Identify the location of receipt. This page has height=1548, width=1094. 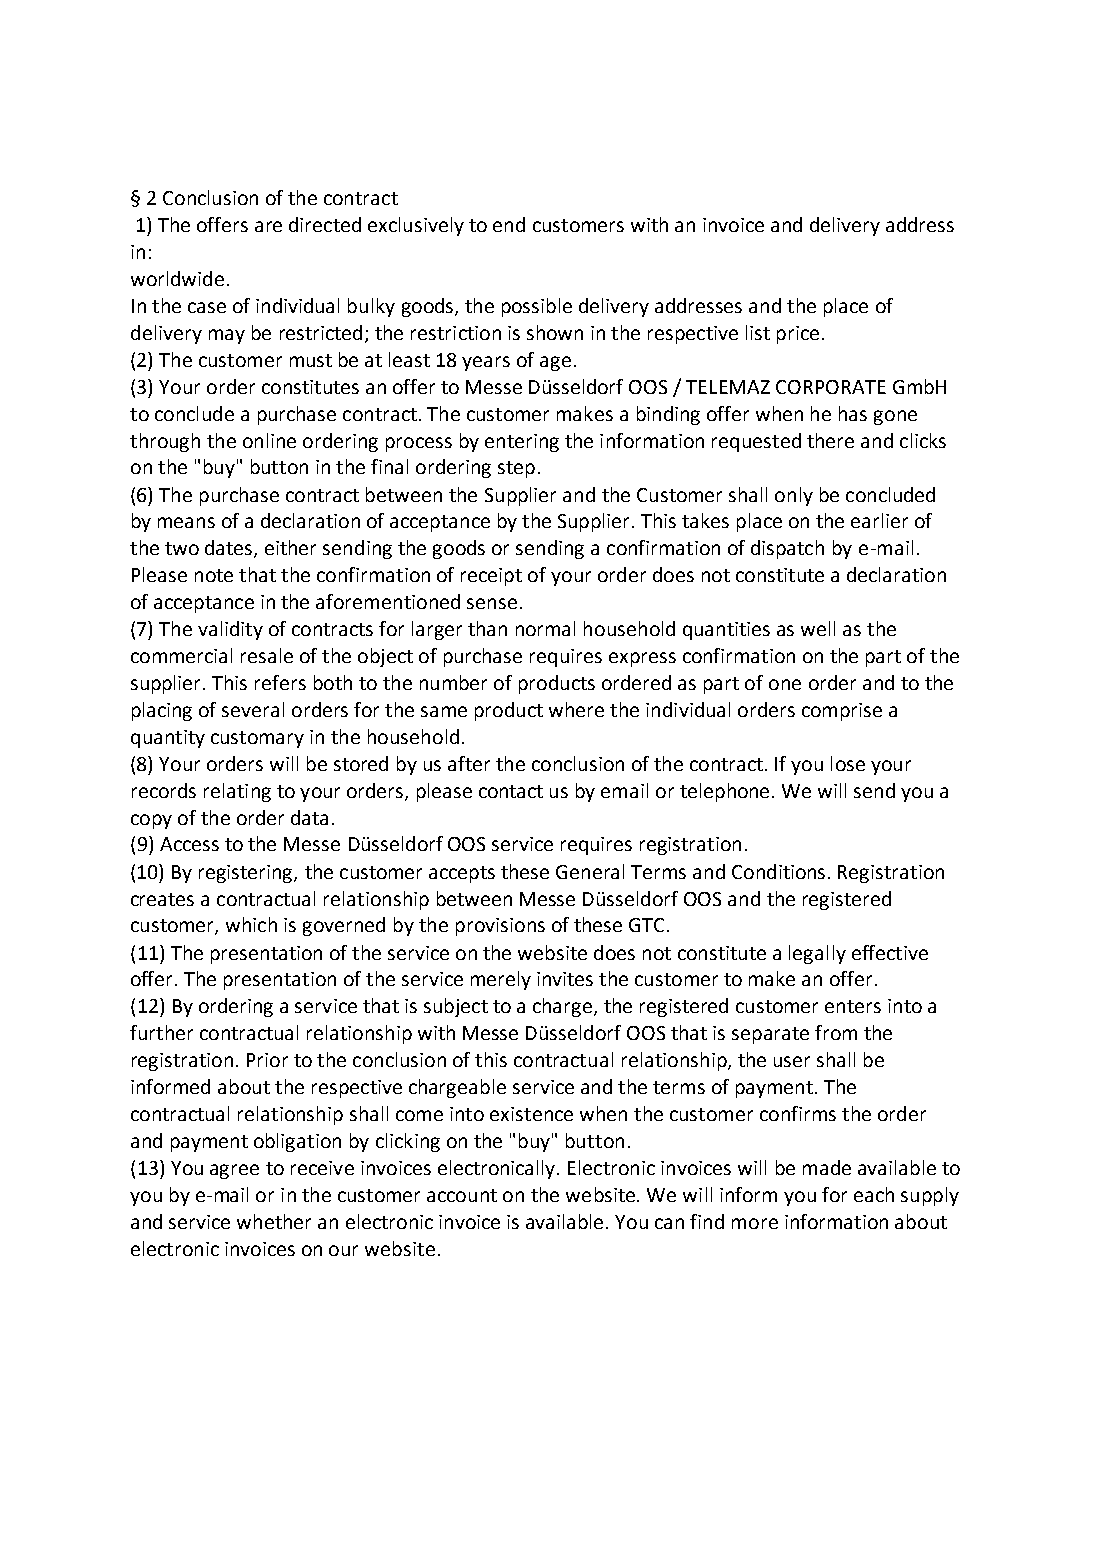
(491, 577).
